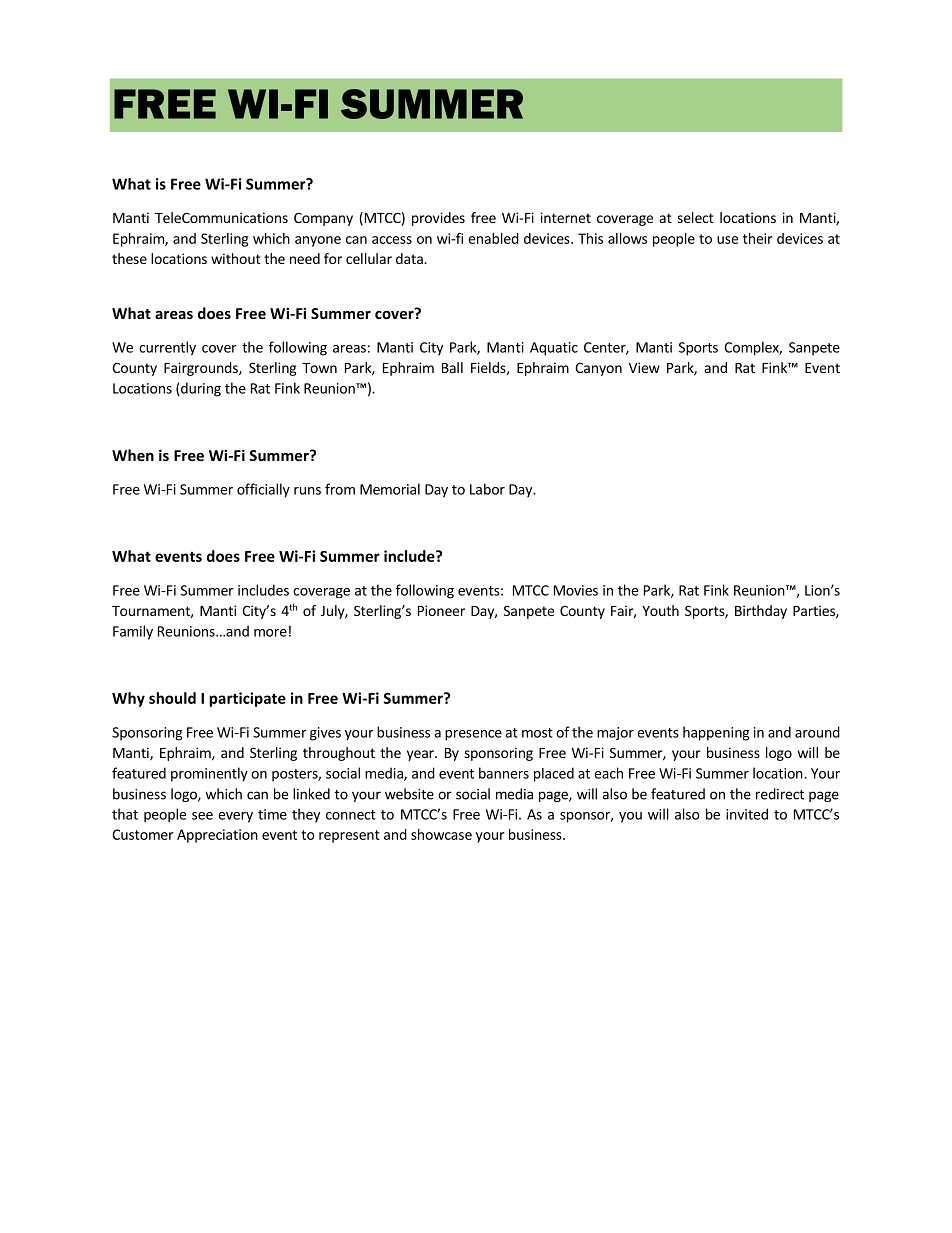 The height and width of the page is (1233, 952). Describe the element at coordinates (236, 258) in the page. I see `without` at that location.
